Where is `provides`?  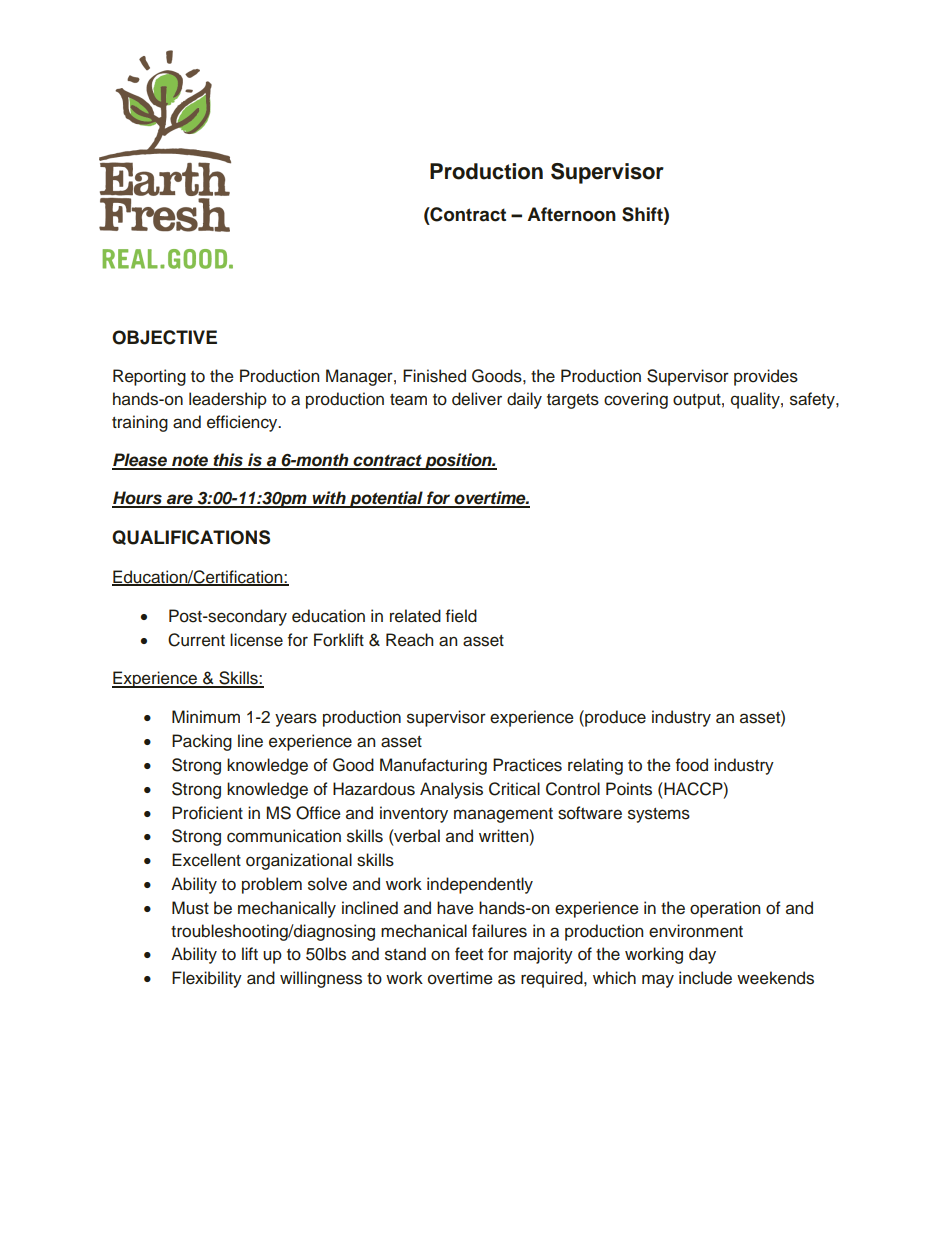
provides is located at coordinates (766, 377).
